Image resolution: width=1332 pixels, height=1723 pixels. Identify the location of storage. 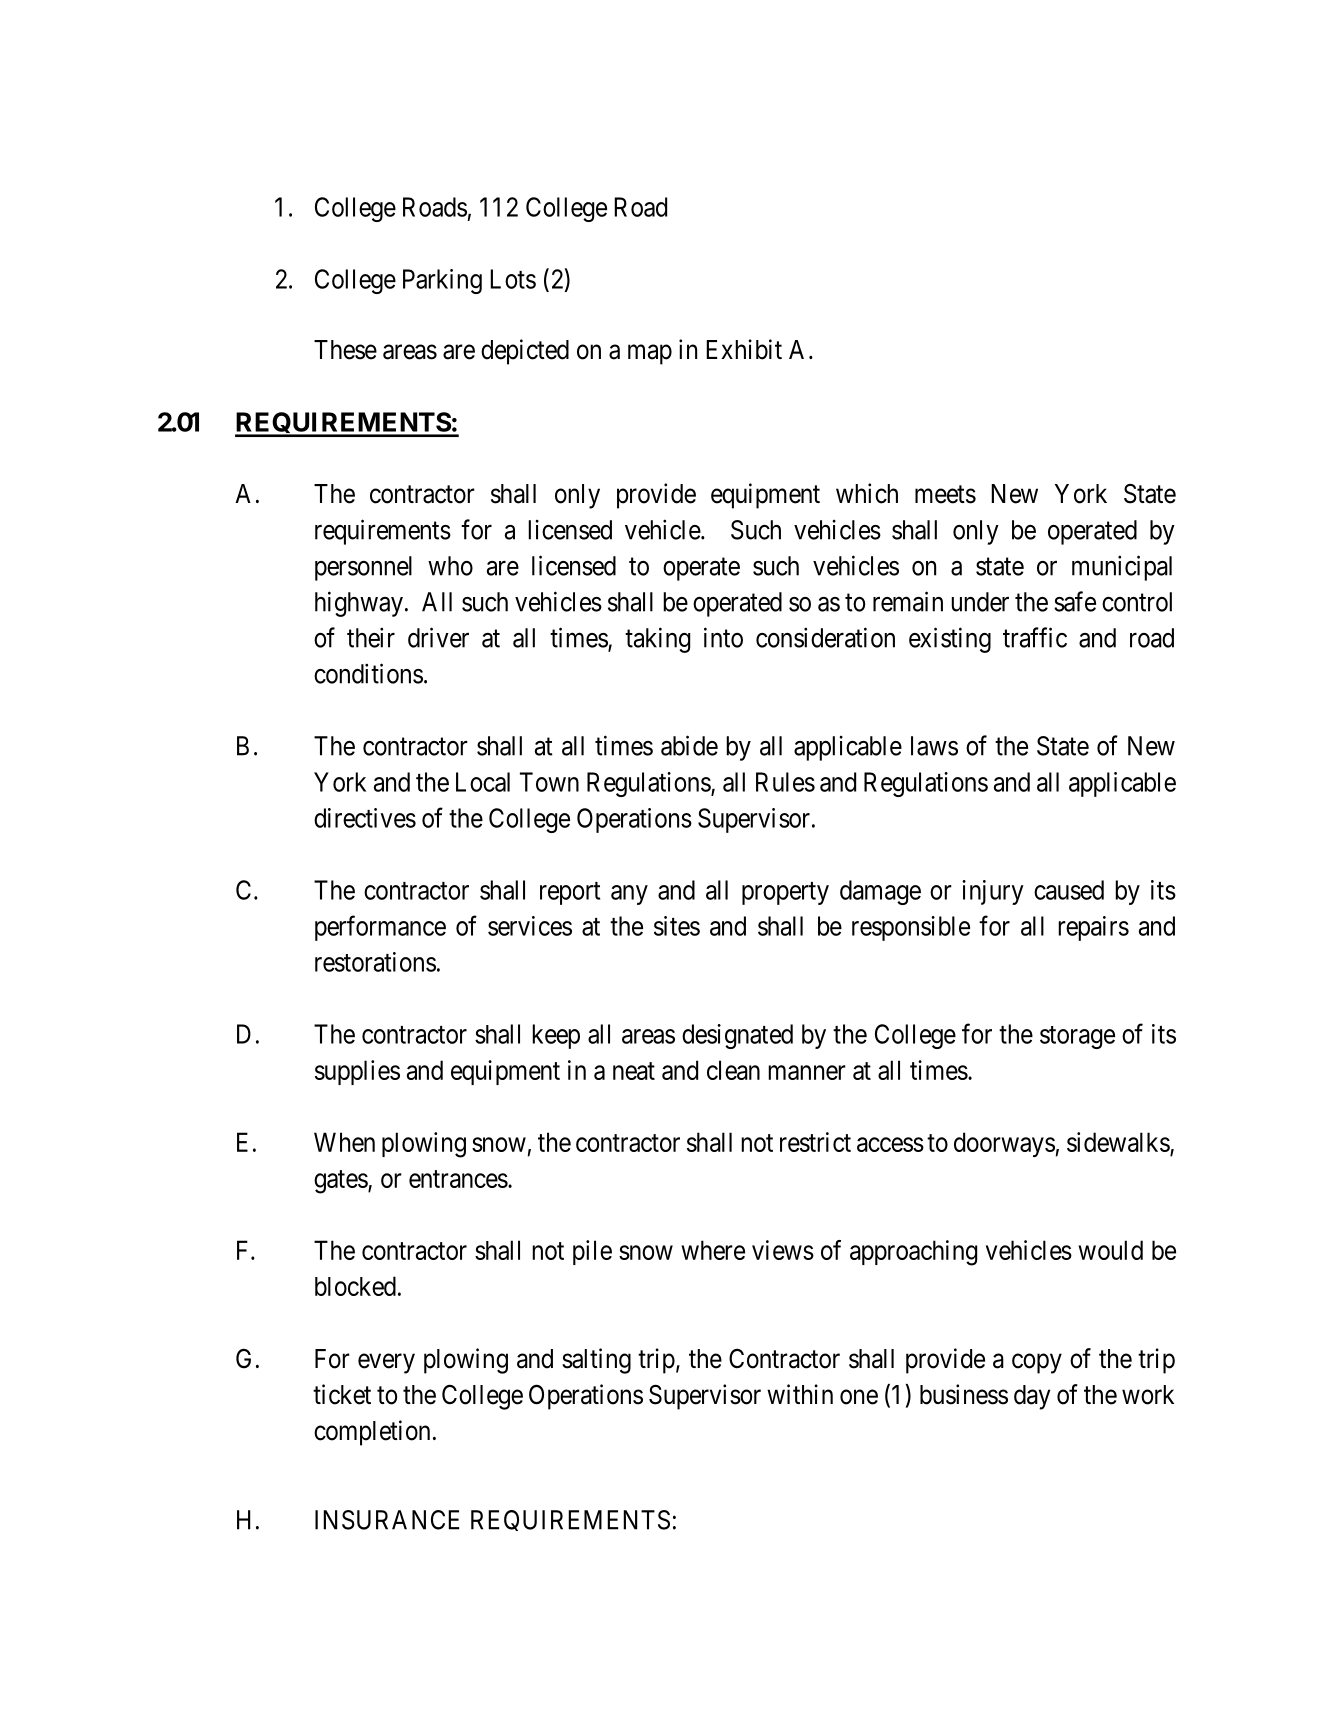
(1077, 1037).
